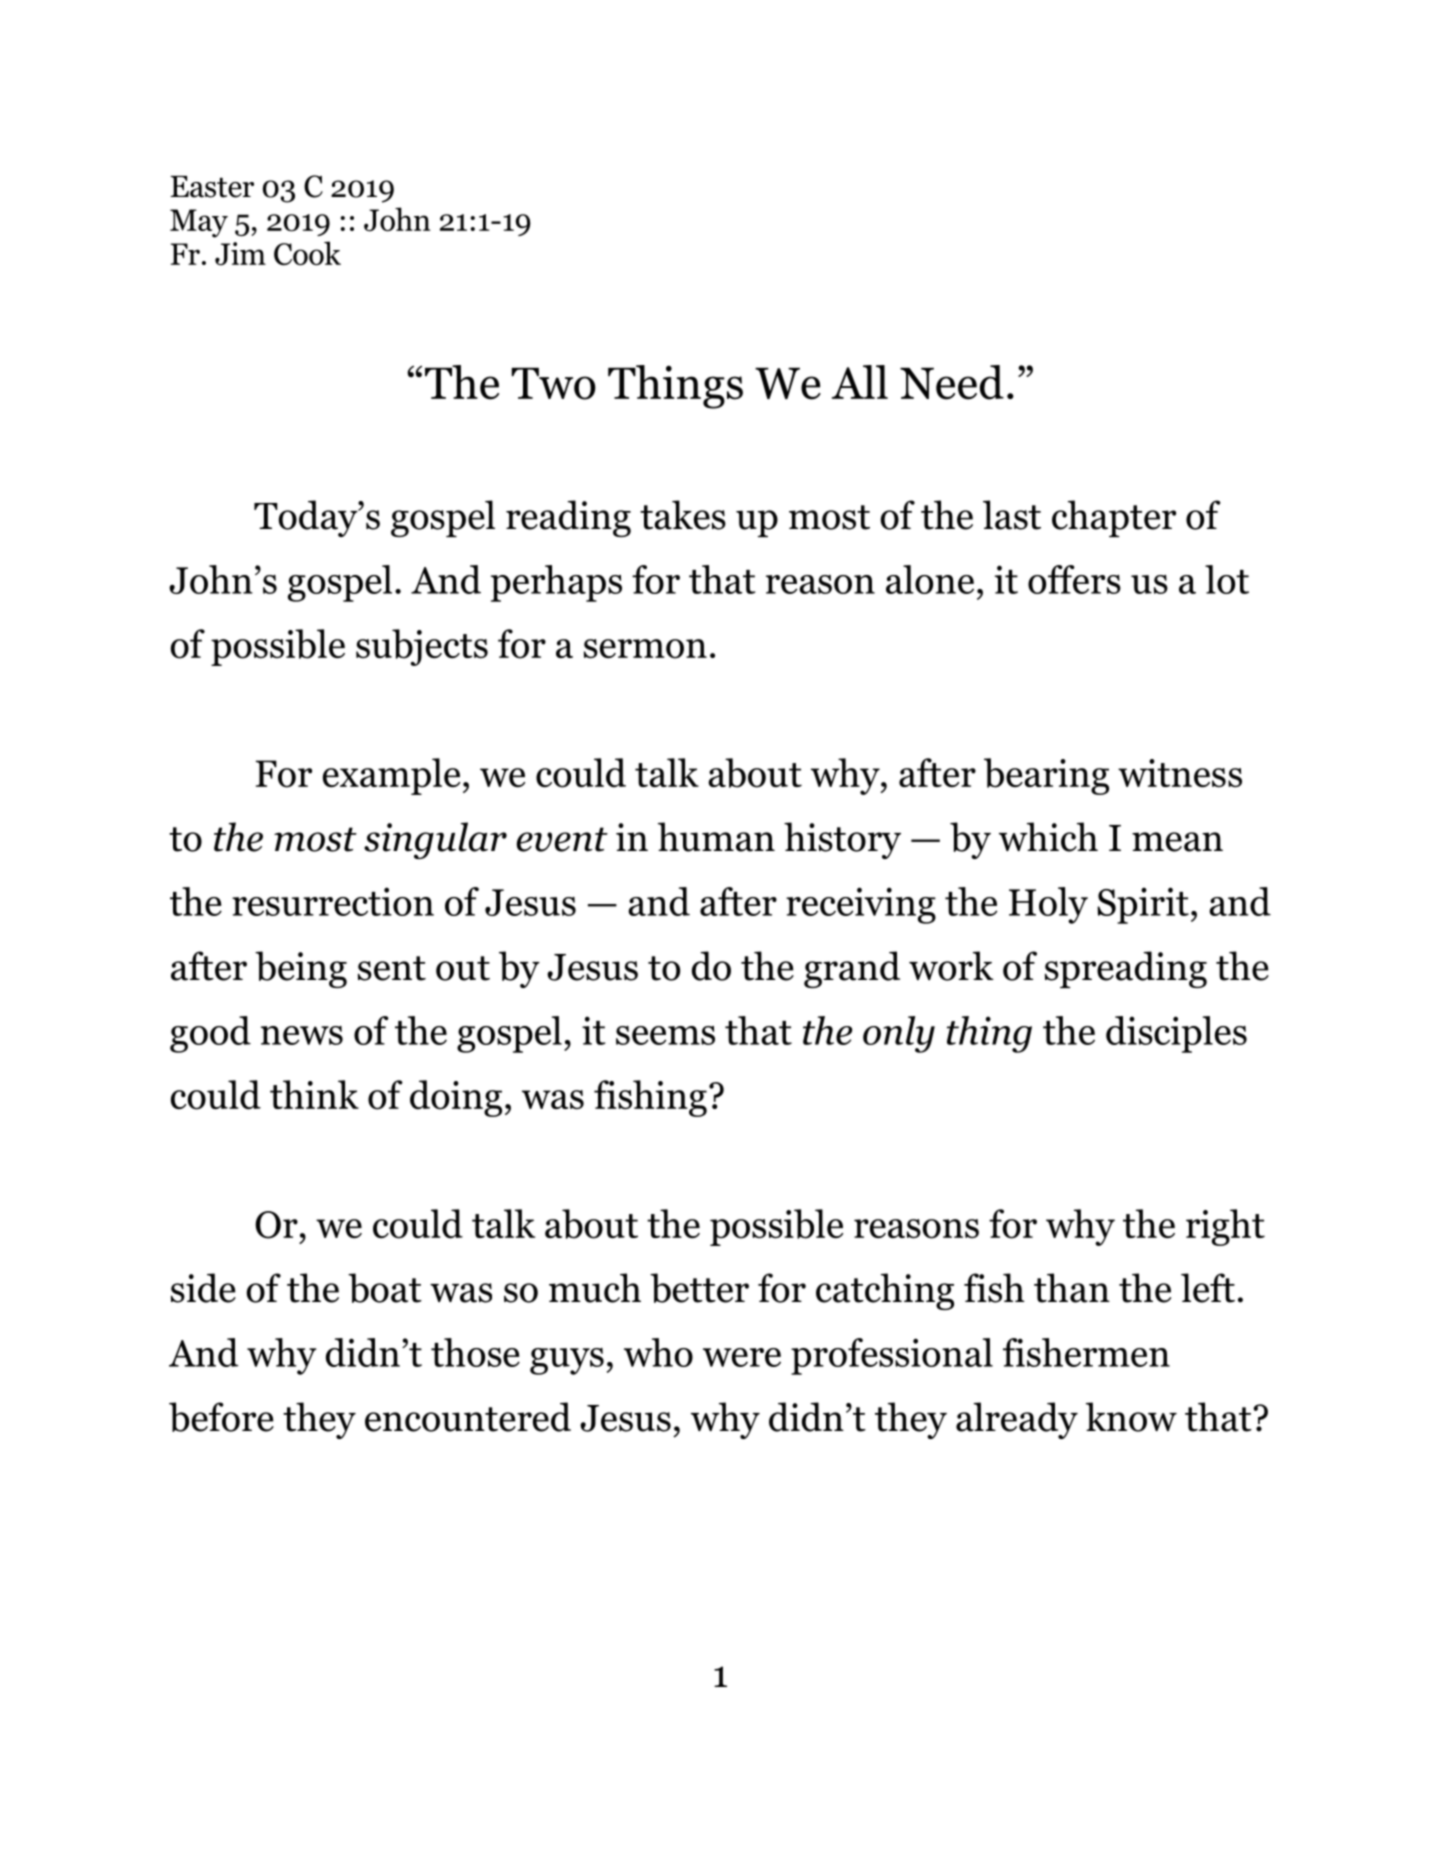 Image resolution: width=1441 pixels, height=1865 pixels. What do you see at coordinates (860, 382) in the screenshot?
I see `All` at bounding box center [860, 382].
